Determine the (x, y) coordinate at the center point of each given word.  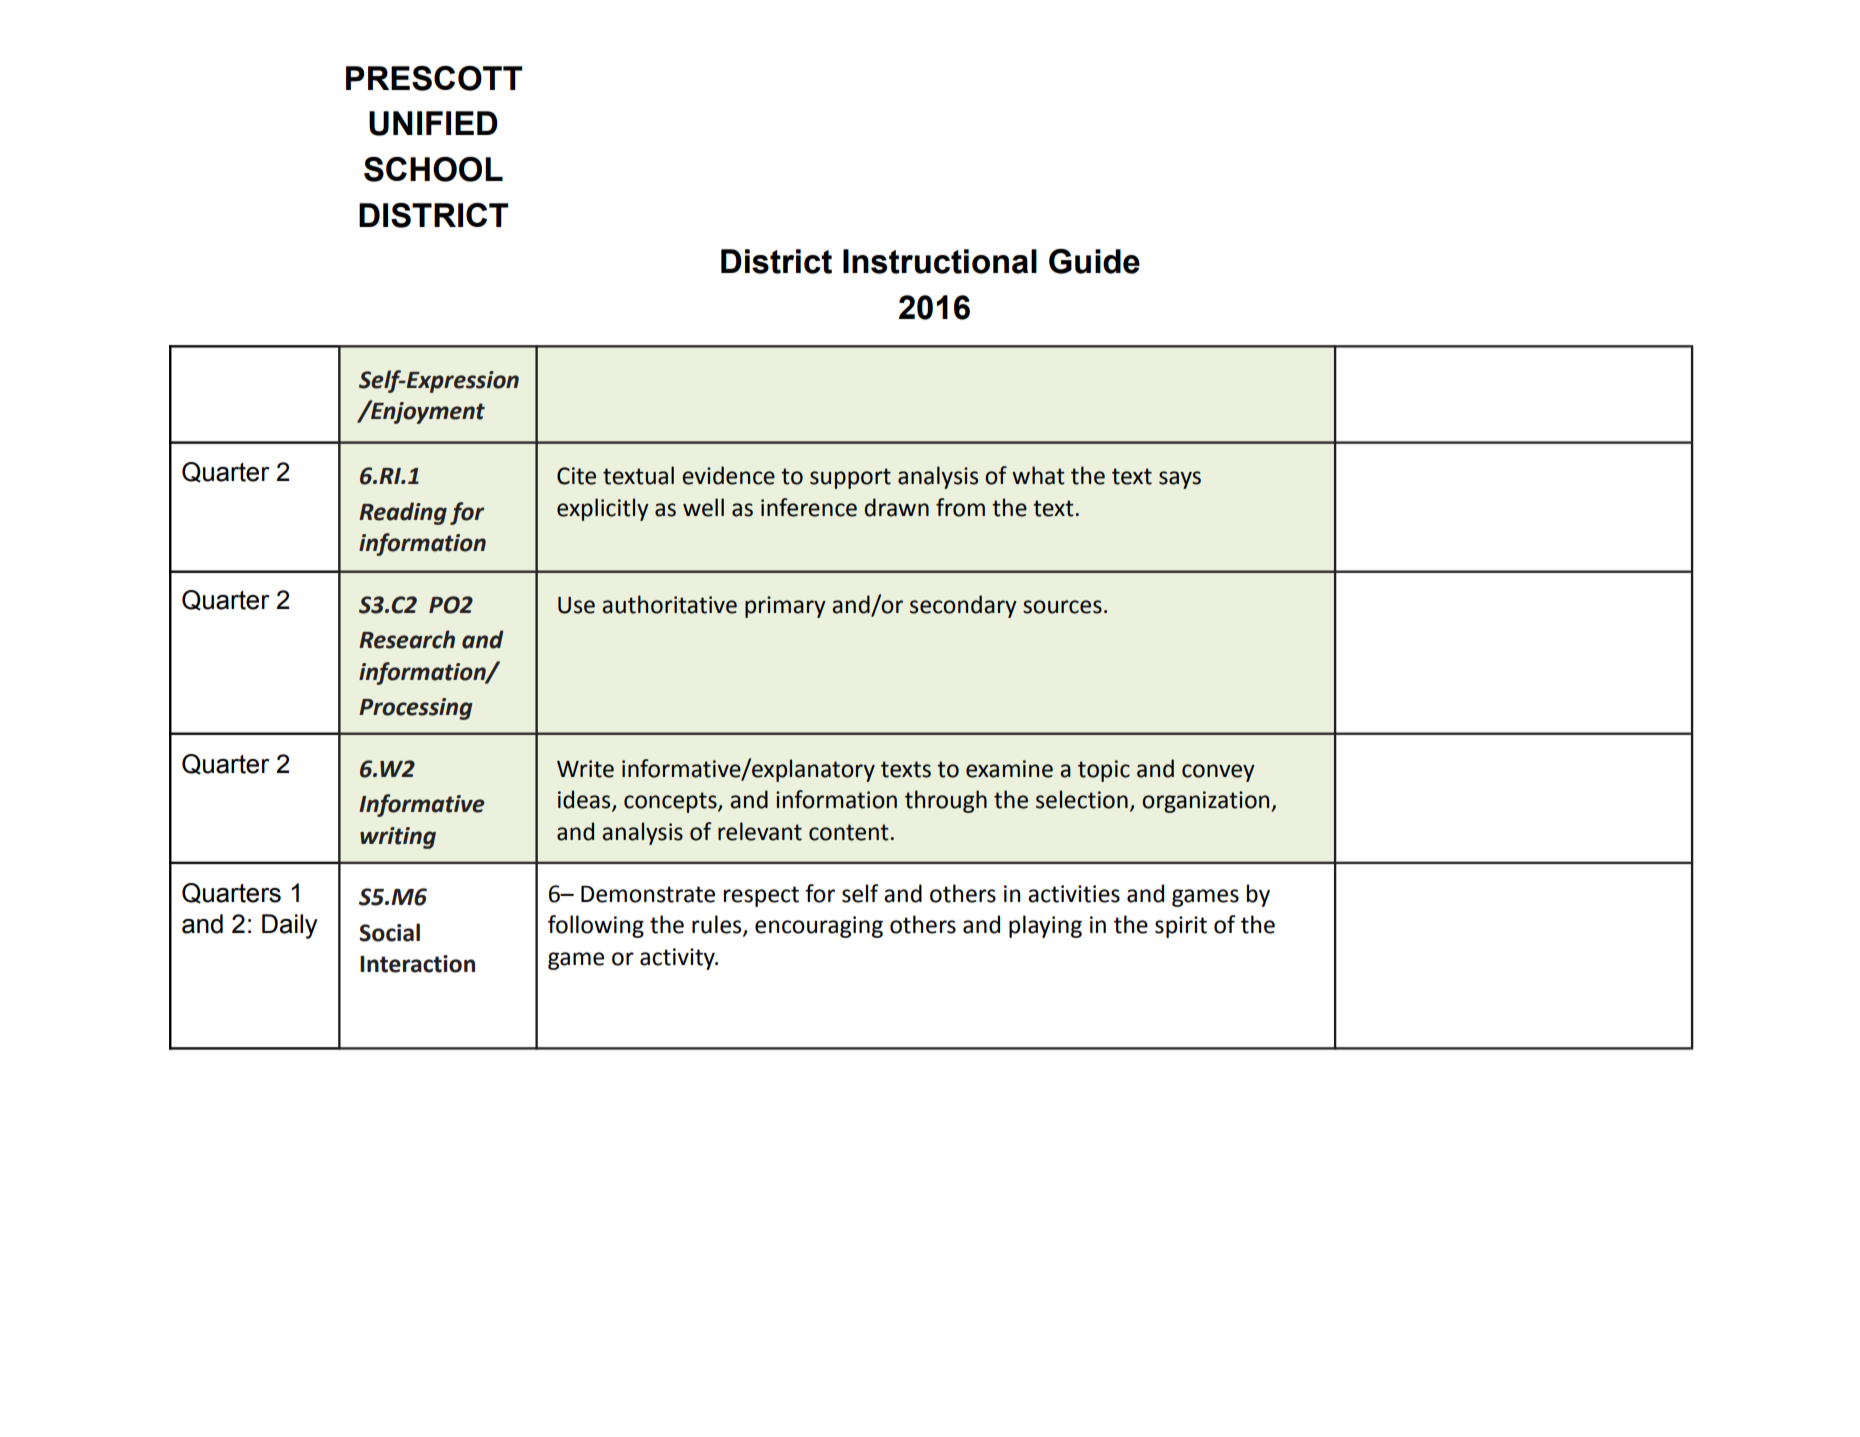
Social (389, 932)
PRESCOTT (434, 78)
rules (718, 925)
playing (1045, 926)
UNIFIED (433, 123)
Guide (1094, 261)
